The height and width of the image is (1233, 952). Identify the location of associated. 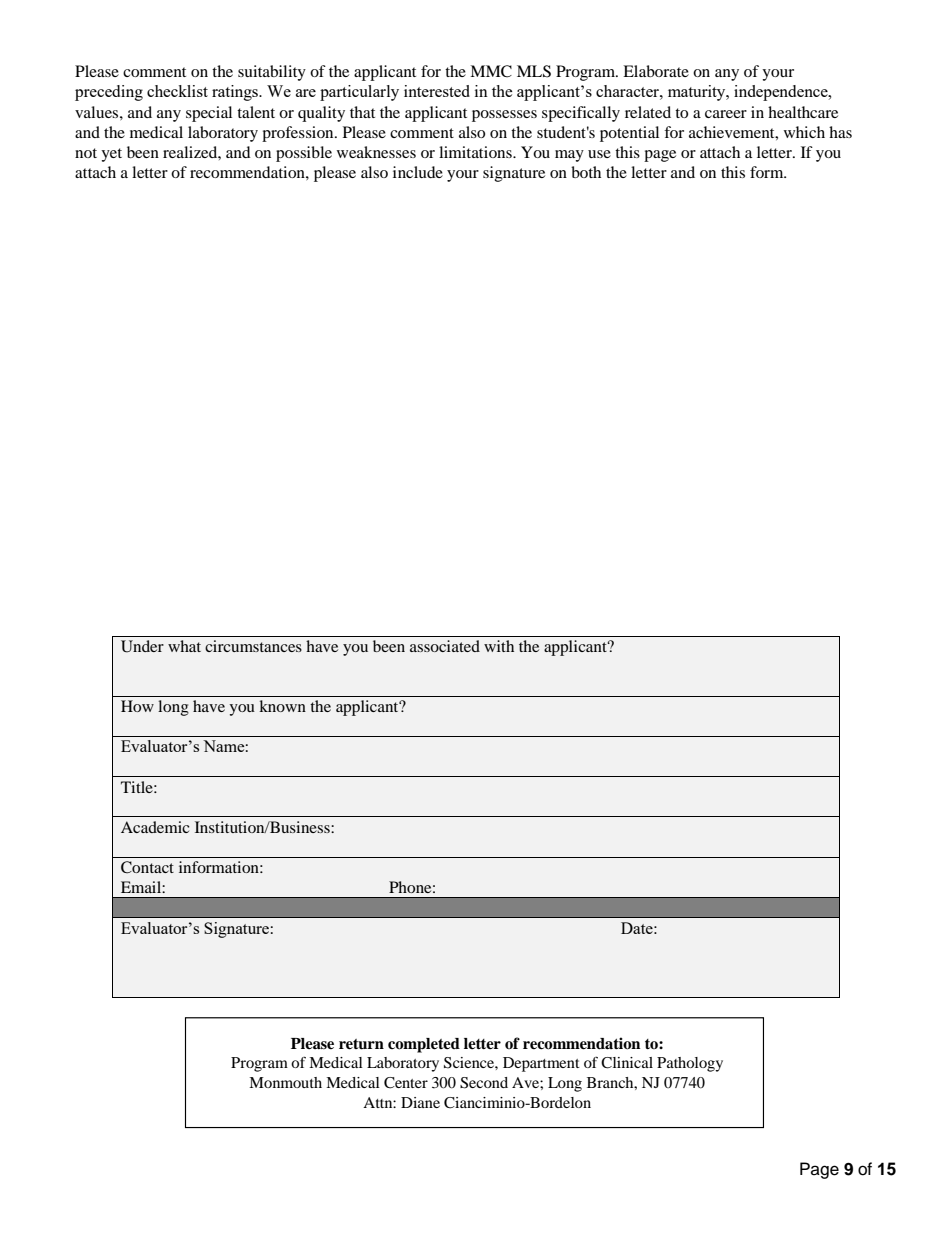
(445, 646).
